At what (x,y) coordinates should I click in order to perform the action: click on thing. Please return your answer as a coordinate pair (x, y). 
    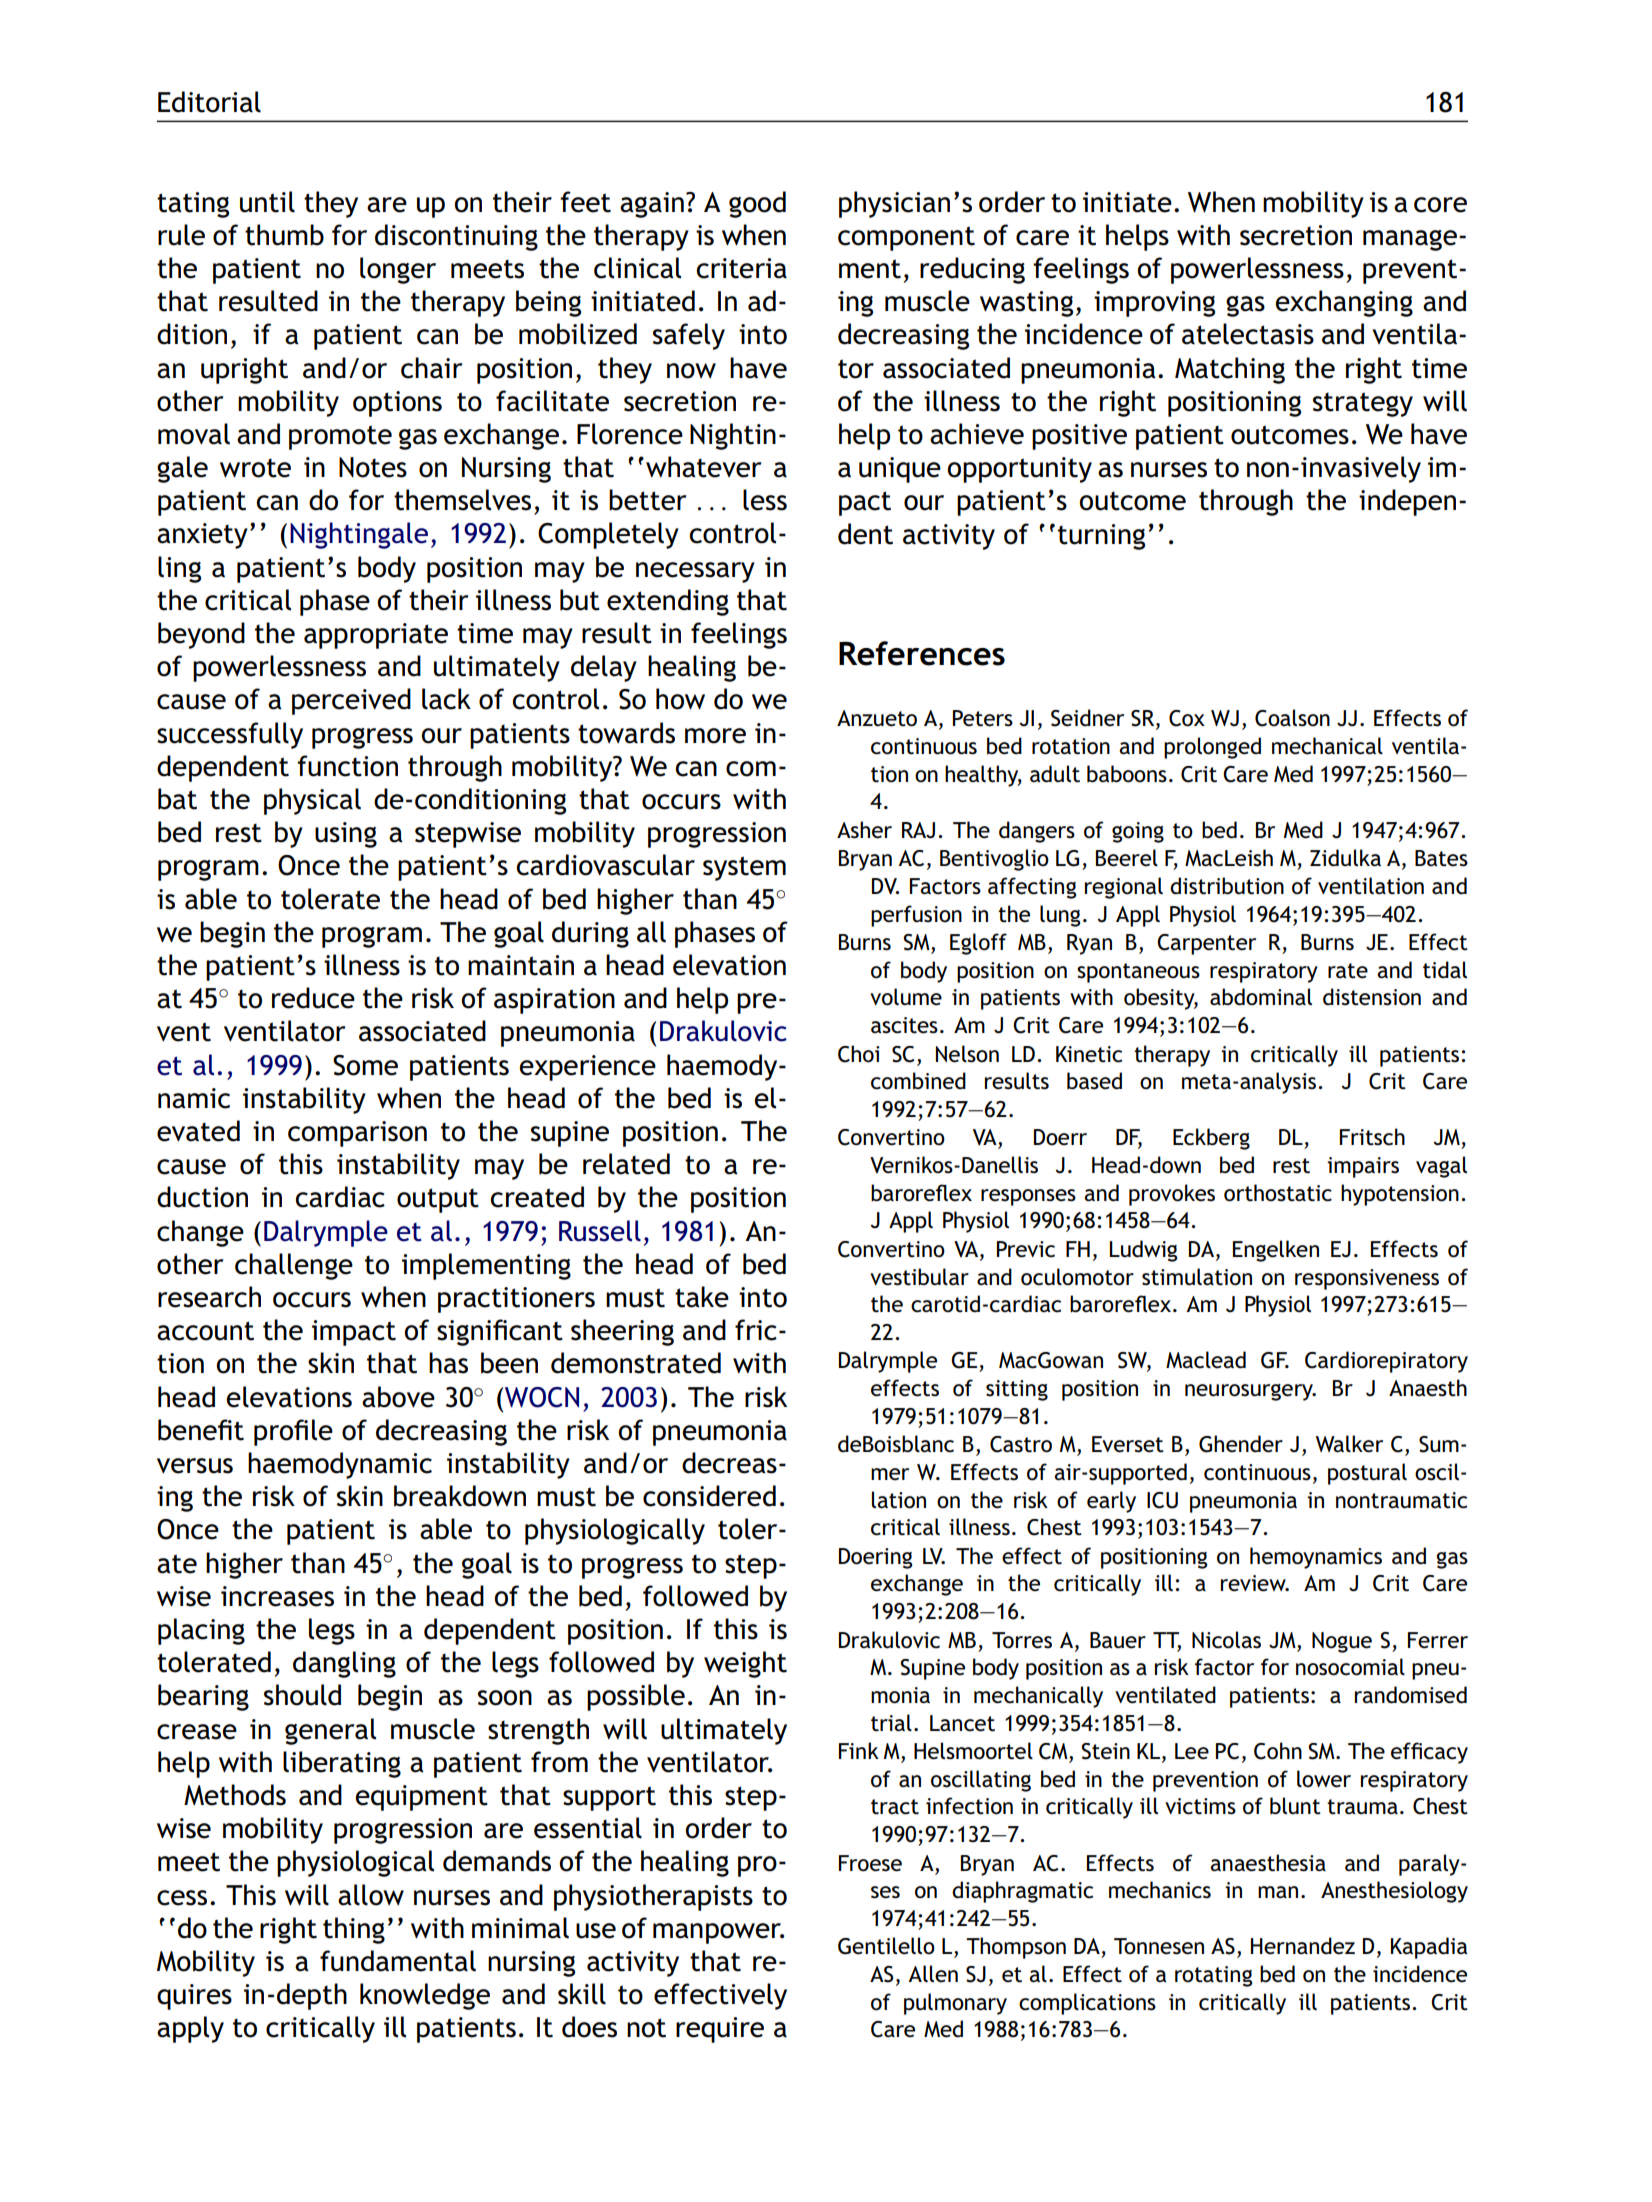
    Looking at the image, I should click on (354, 1930).
